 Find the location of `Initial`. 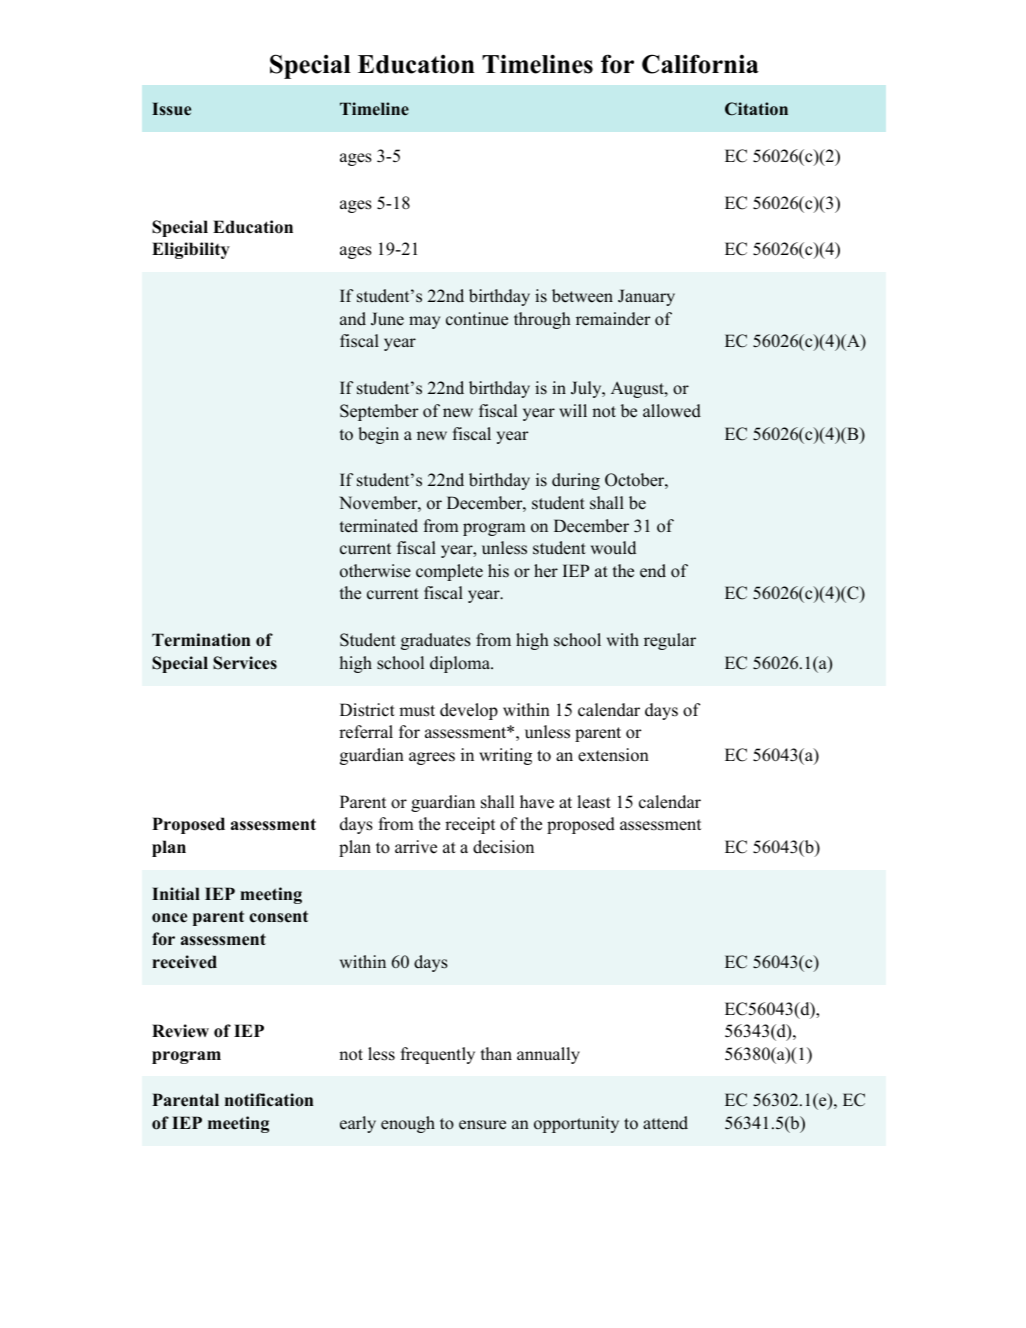

Initial is located at coordinates (176, 893).
